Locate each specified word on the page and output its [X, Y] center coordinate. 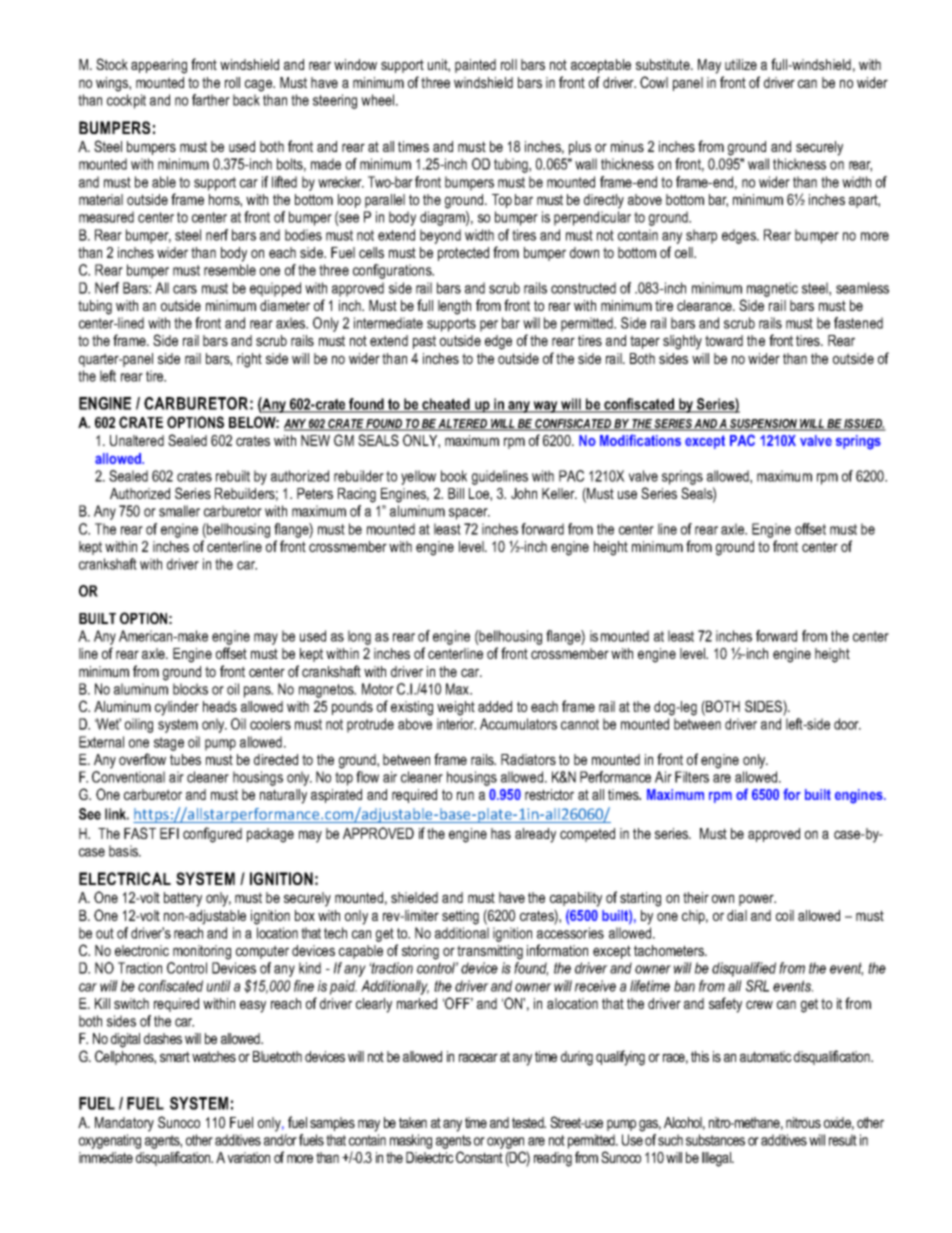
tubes [185, 759]
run [465, 795]
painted [475, 66]
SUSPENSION [763, 425]
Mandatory [124, 1124]
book [454, 476]
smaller [179, 511]
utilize [741, 64]
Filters [692, 777]
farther [211, 100]
